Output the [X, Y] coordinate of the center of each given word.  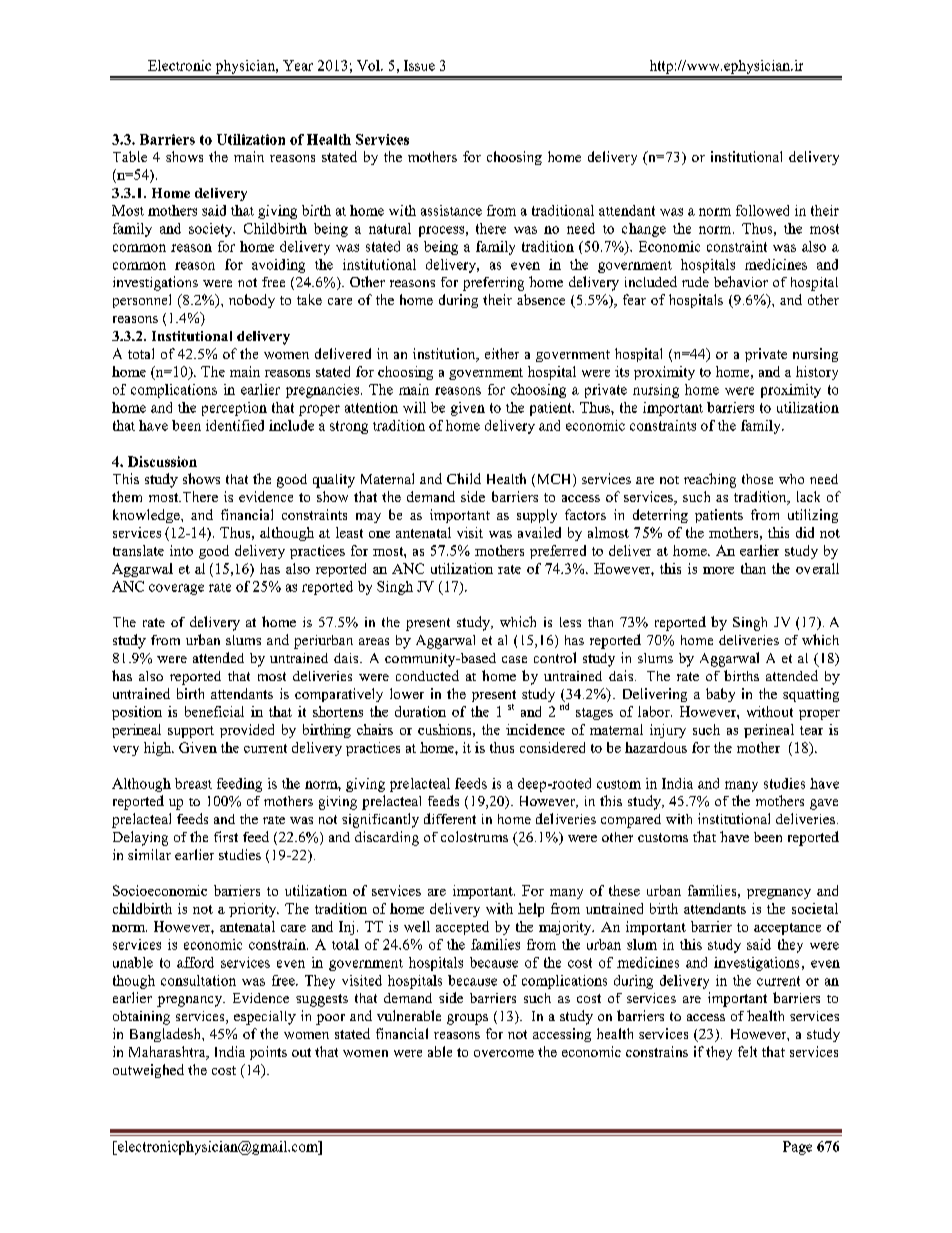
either [502, 353]
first [226, 836]
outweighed [148, 1071]
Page [797, 1148]
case [514, 659]
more [718, 570]
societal [815, 908]
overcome [504, 1053]
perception [234, 409]
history [817, 373]
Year [298, 65]
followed [762, 210]
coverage [176, 589]
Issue [419, 65]
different [450, 818]
